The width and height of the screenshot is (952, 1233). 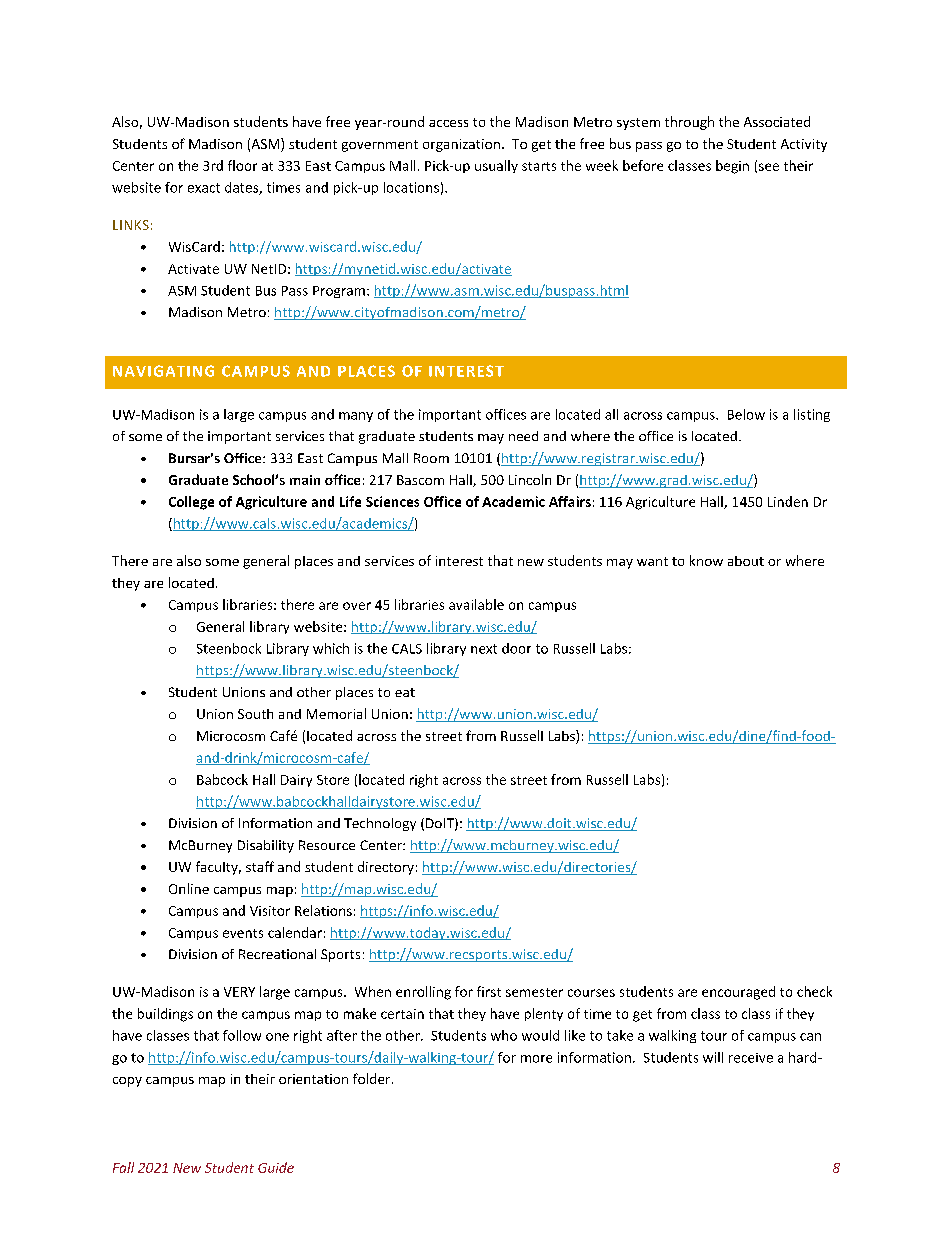 What do you see at coordinates (242, 165) in the screenshot?
I see `floor` at bounding box center [242, 165].
